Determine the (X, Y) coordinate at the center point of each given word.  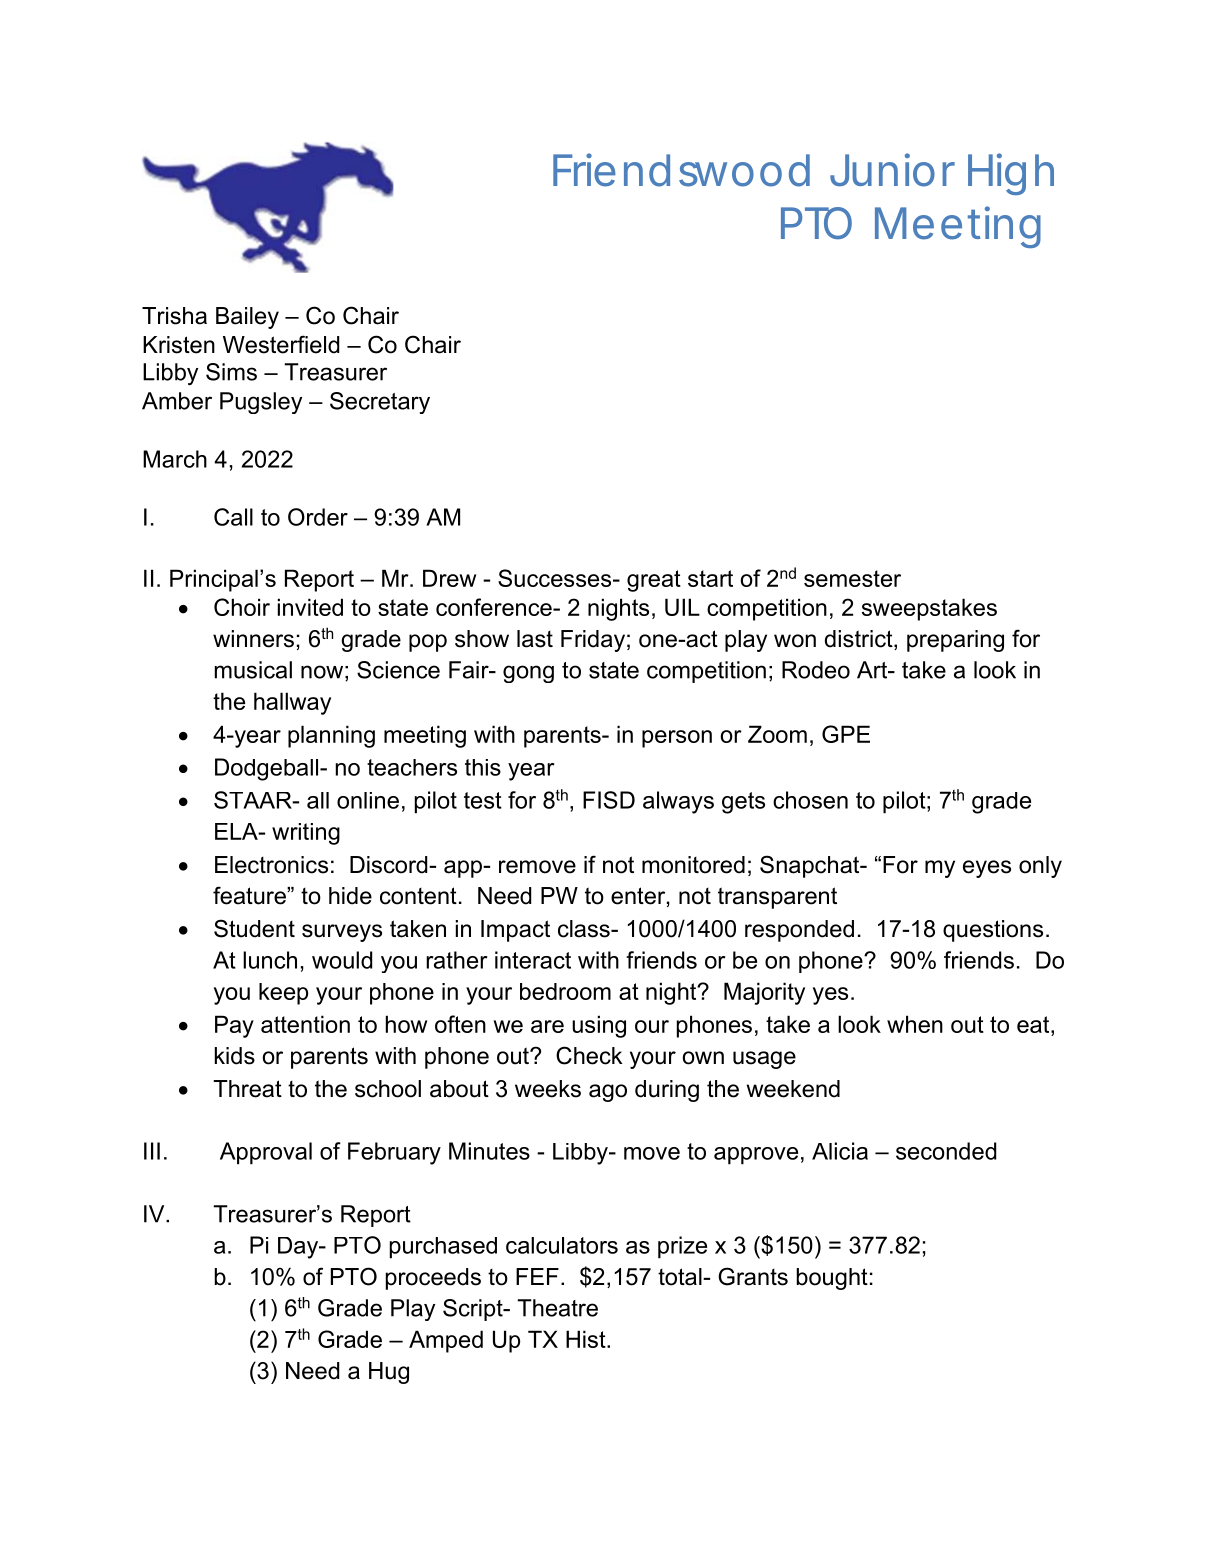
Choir (242, 607)
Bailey (247, 318)
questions (993, 931)
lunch (270, 960)
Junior (892, 170)
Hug (389, 1373)
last (535, 639)
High (1011, 174)
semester (852, 578)
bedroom (565, 991)
